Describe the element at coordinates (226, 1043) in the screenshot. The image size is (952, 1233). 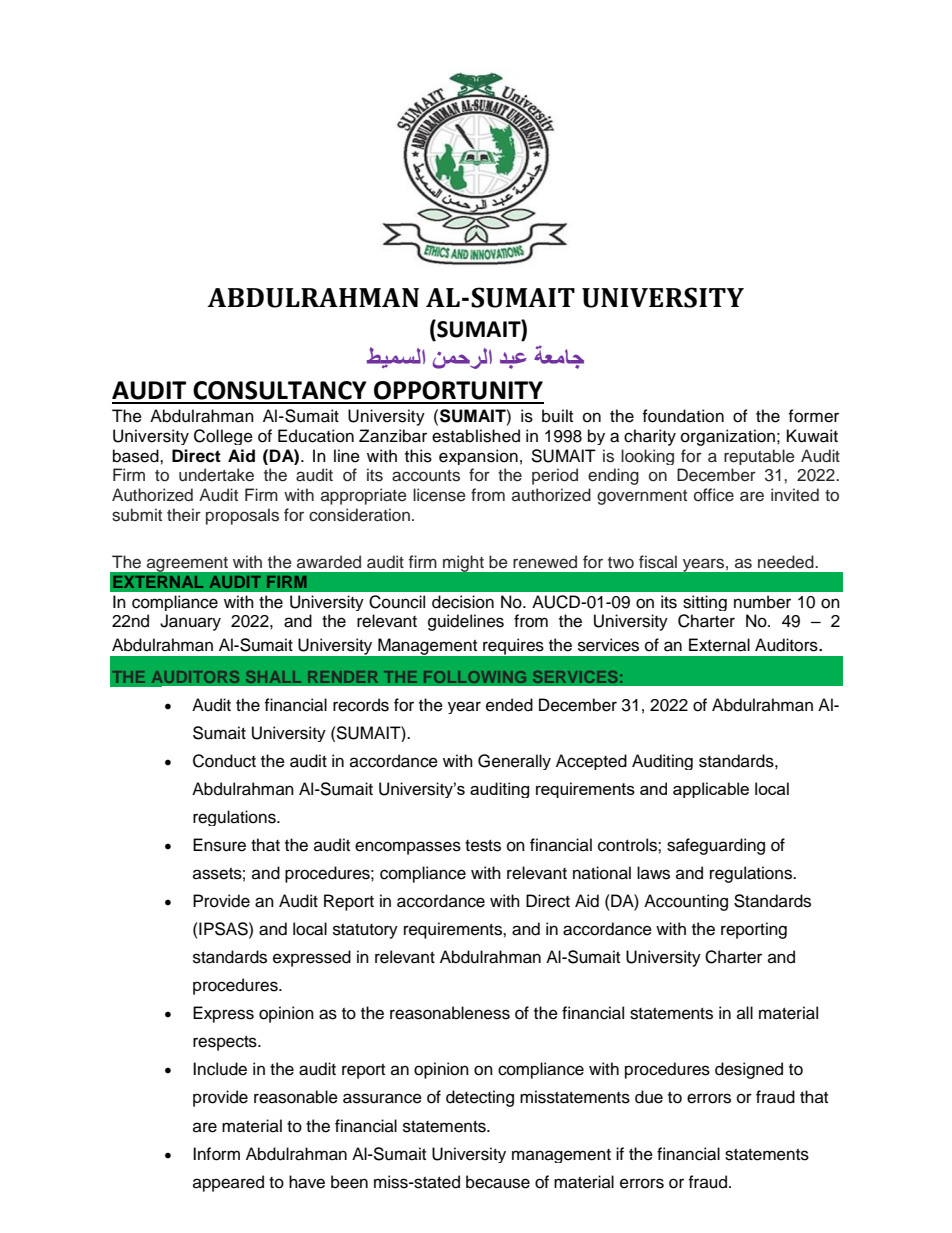
I see `respects` at that location.
